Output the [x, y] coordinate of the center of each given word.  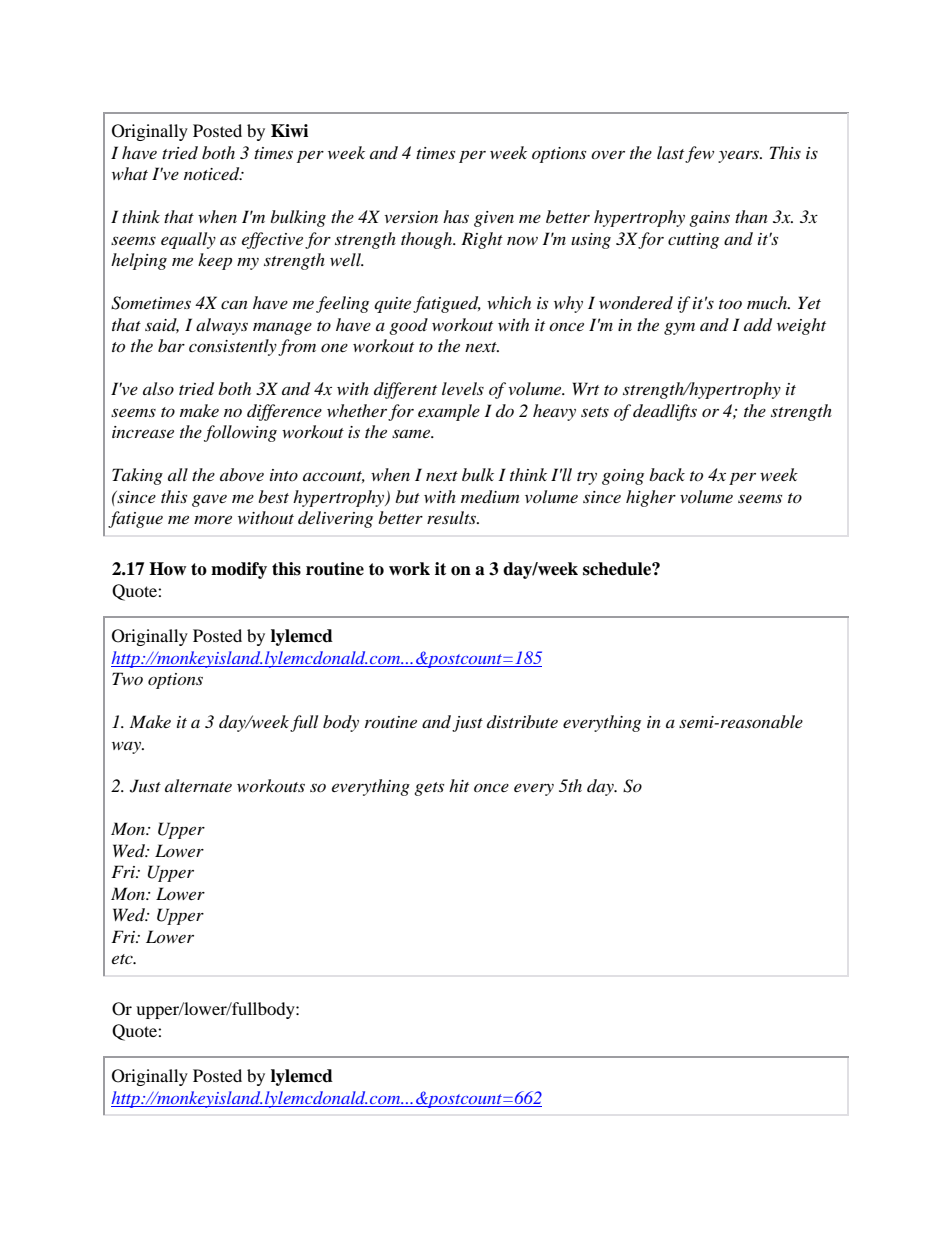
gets [429, 789]
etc [123, 959]
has [456, 216]
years [739, 156]
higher [651, 498]
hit [459, 785]
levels [463, 388]
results [453, 517]
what [130, 173]
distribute [522, 721]
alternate [198, 785]
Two [127, 678]
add [758, 325]
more [213, 519]
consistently [233, 347]
